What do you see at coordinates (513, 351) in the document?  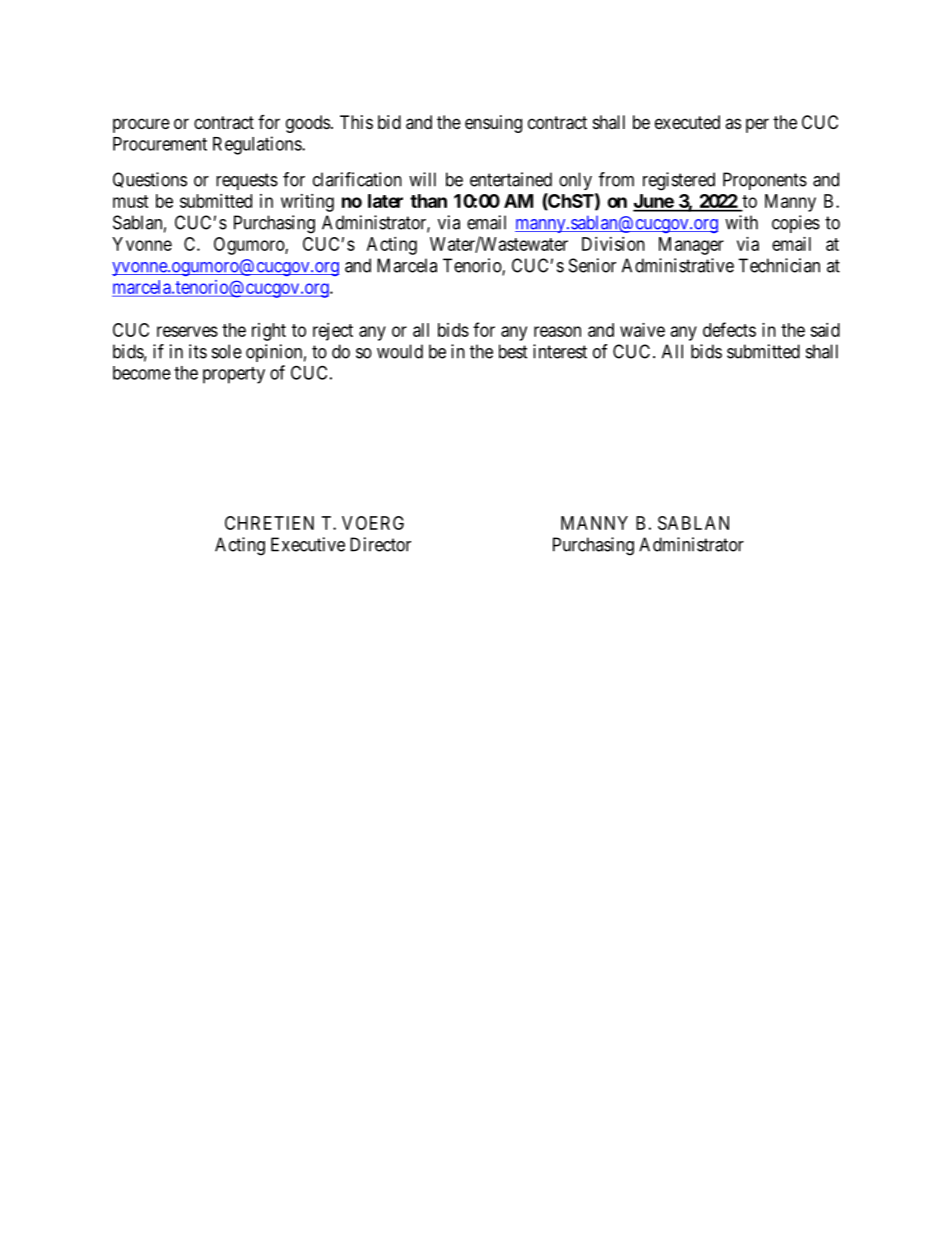 I see `best` at bounding box center [513, 351].
